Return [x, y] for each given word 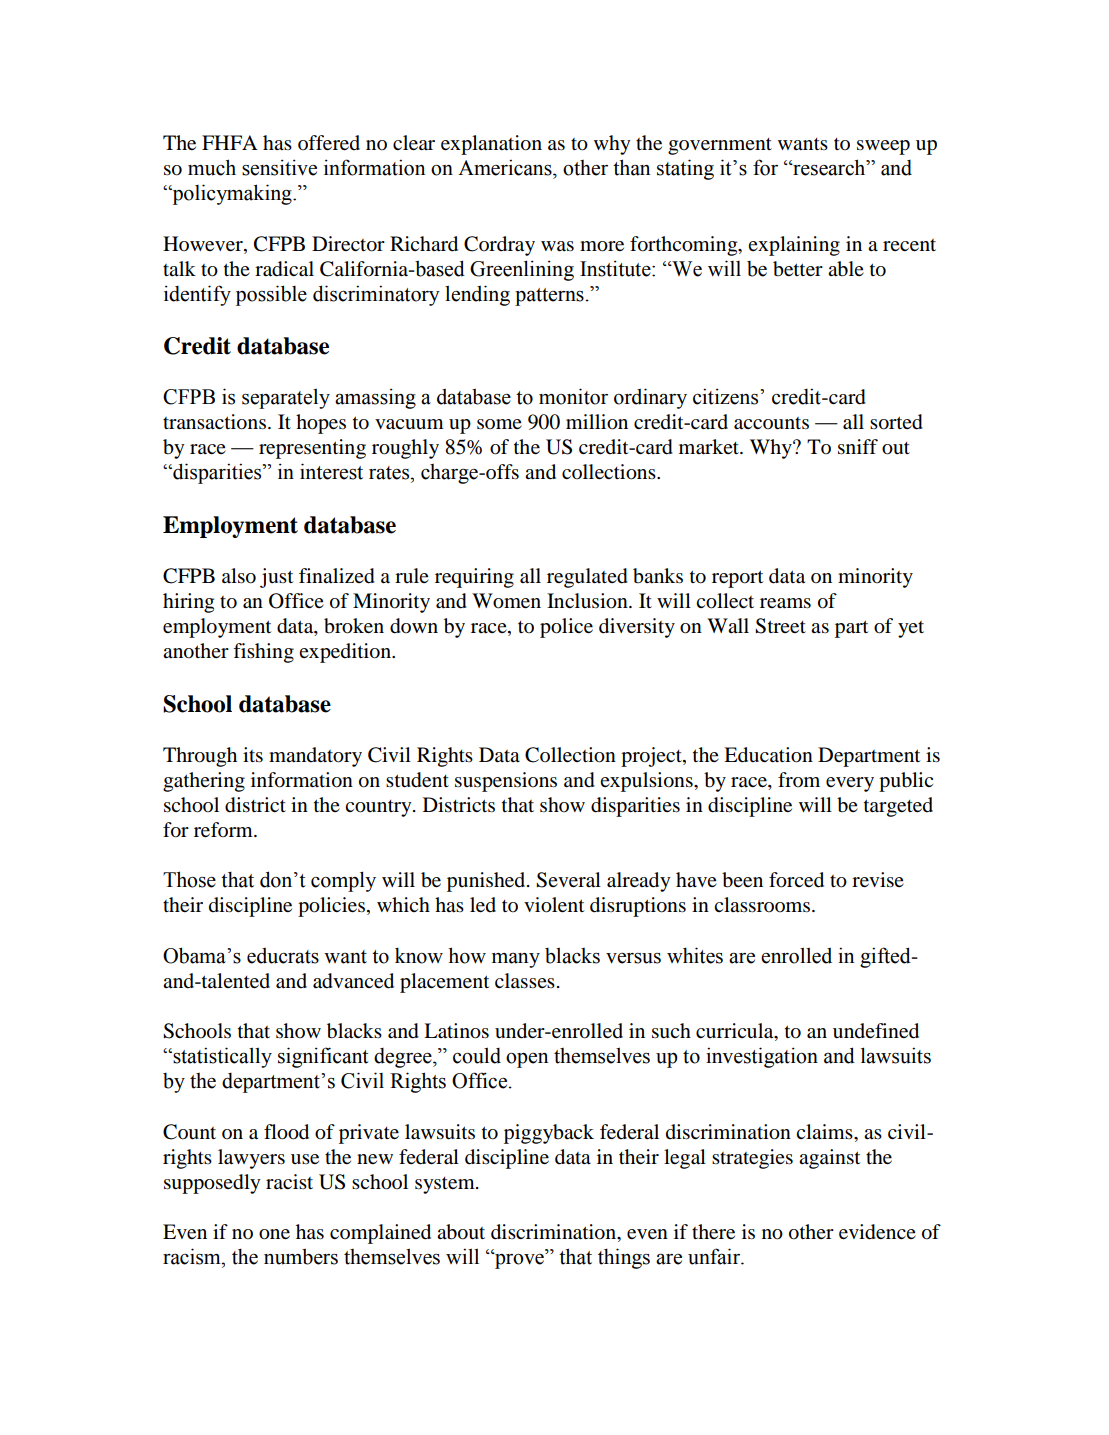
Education [768, 755]
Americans [506, 167]
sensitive [279, 167]
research [829, 167]
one [274, 1234]
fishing [263, 653]
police [566, 628]
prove [519, 1260]
